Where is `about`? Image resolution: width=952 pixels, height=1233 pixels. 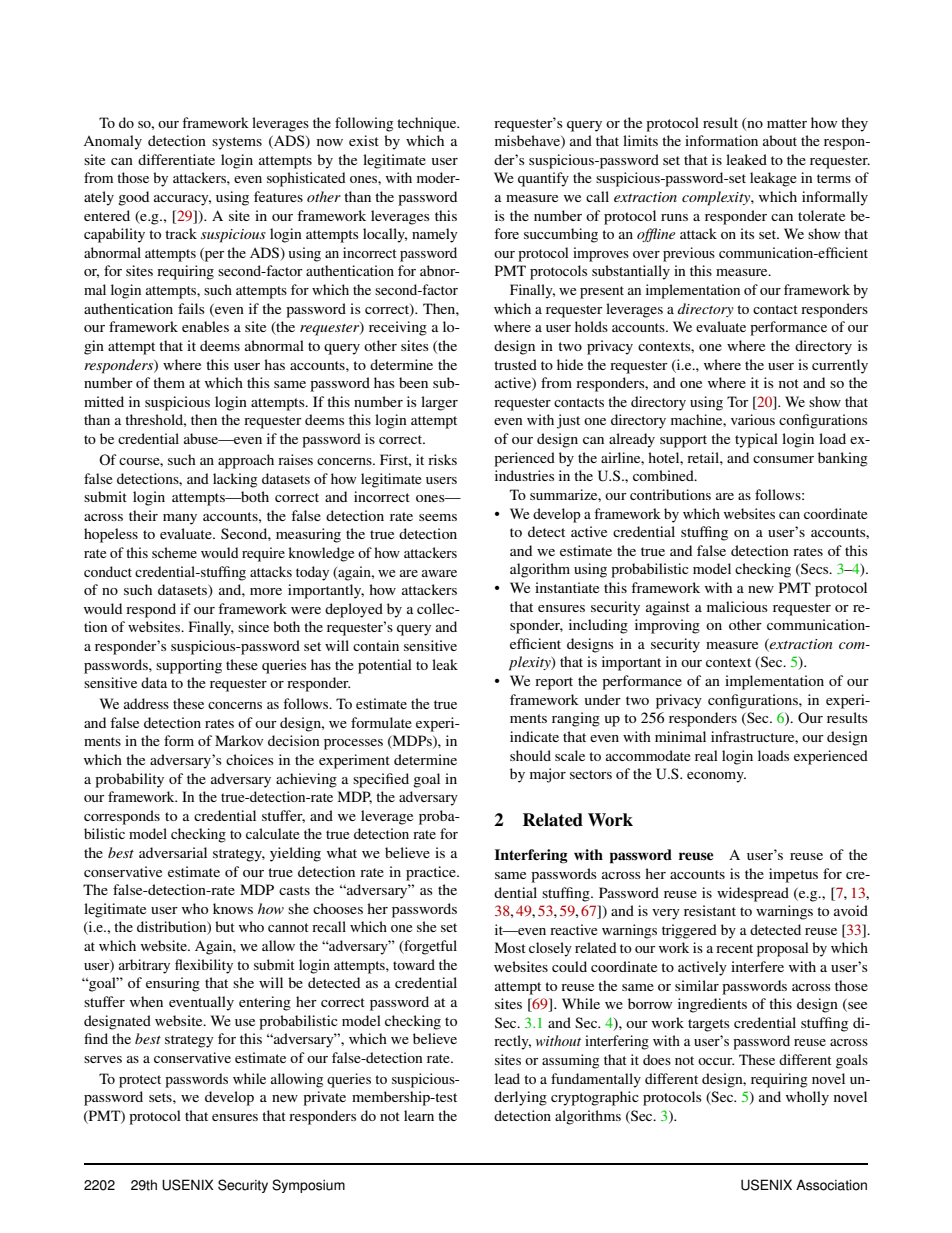
about is located at coordinates (780, 140).
